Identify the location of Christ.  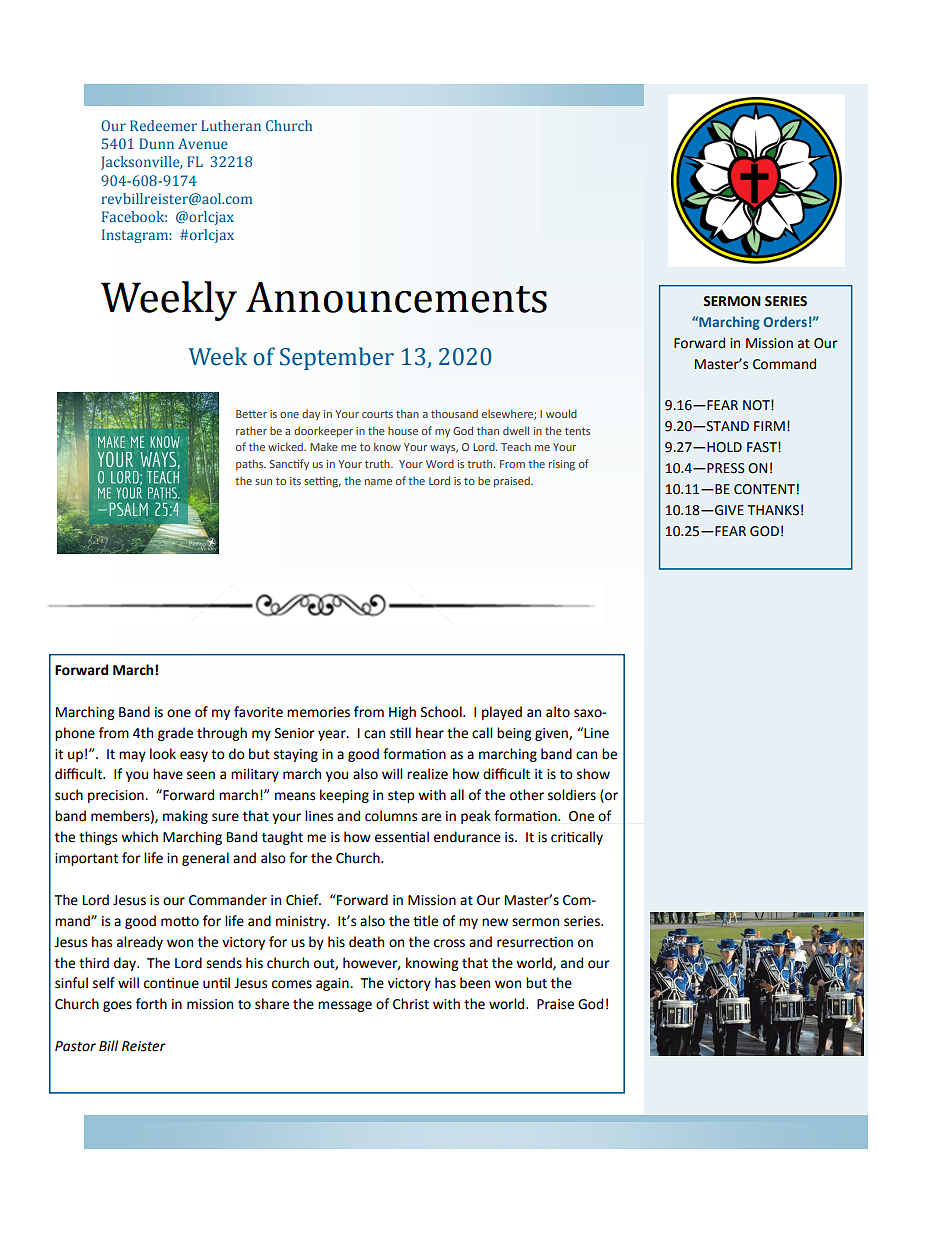
(411, 1004).
